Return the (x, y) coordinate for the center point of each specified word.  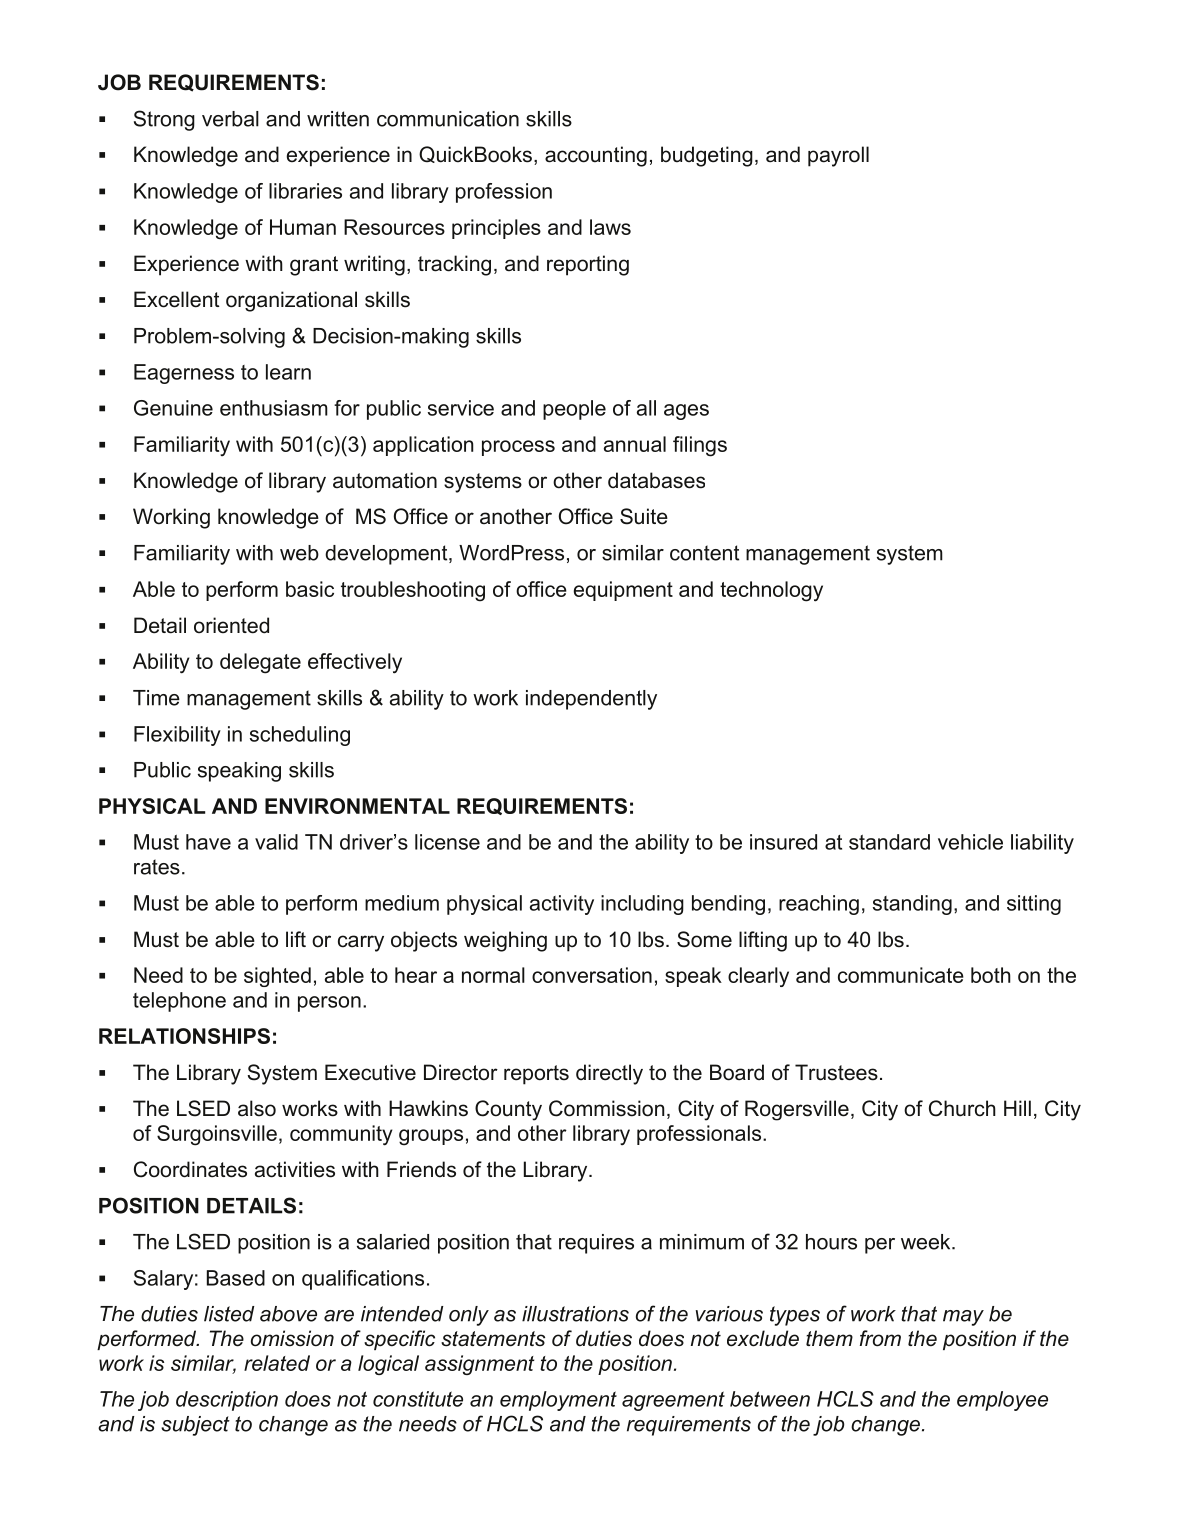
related (277, 1363)
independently (591, 700)
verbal (230, 119)
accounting (596, 156)
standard (889, 842)
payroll (838, 156)
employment (558, 1401)
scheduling (300, 736)
